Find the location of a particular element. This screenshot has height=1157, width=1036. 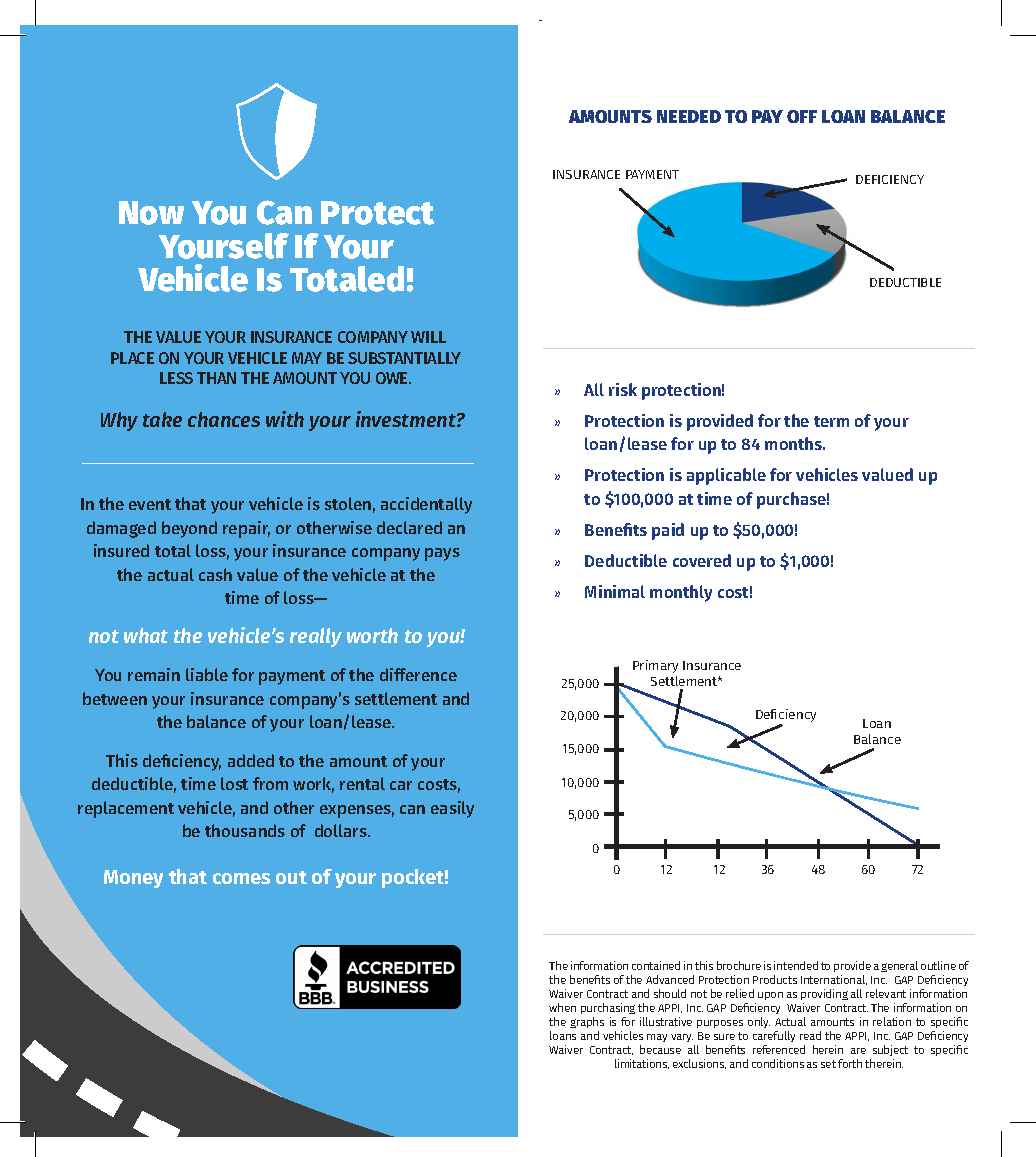

NEEDED is located at coordinates (689, 116).
